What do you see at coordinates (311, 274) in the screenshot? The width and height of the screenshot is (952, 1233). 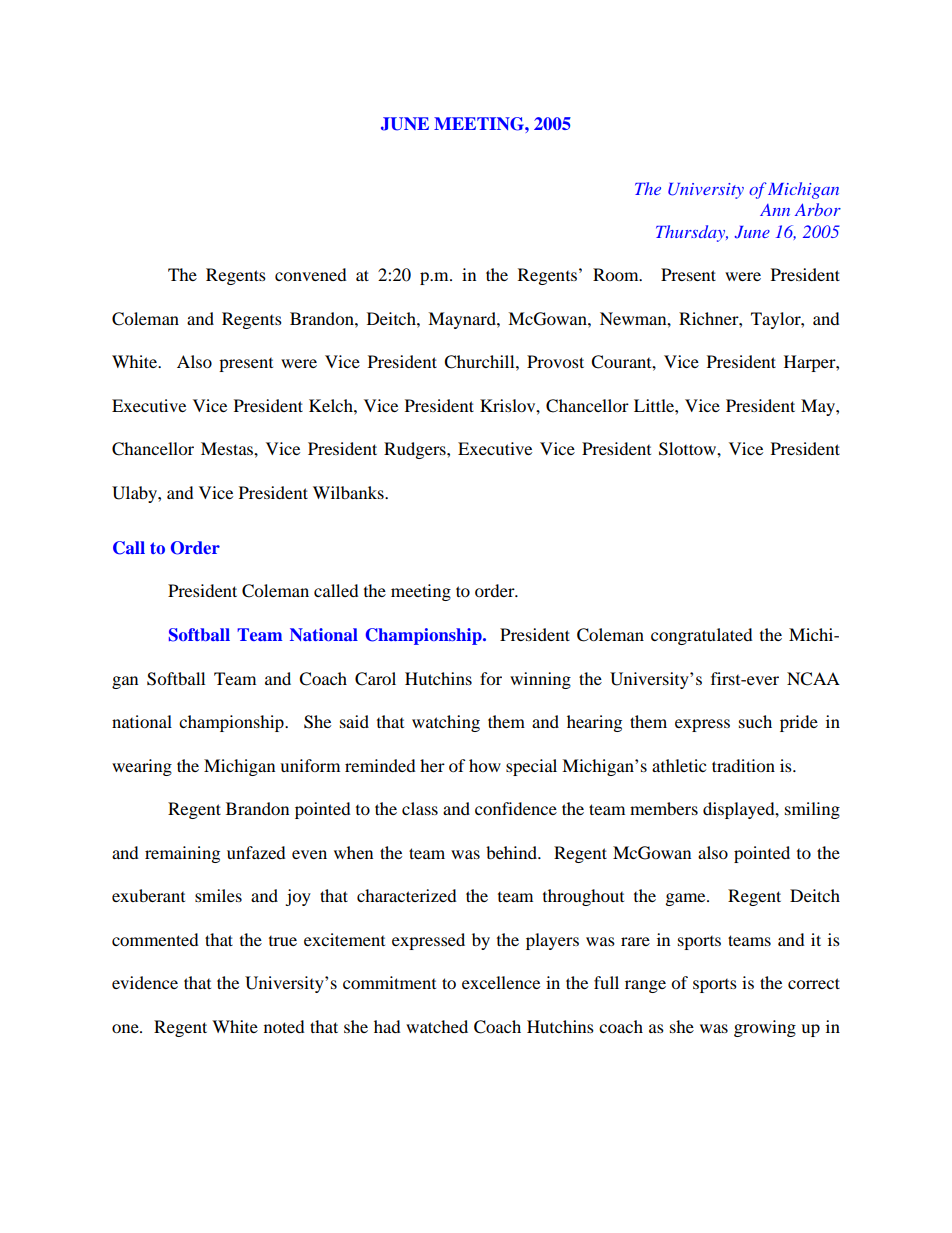 I see `convened` at bounding box center [311, 274].
